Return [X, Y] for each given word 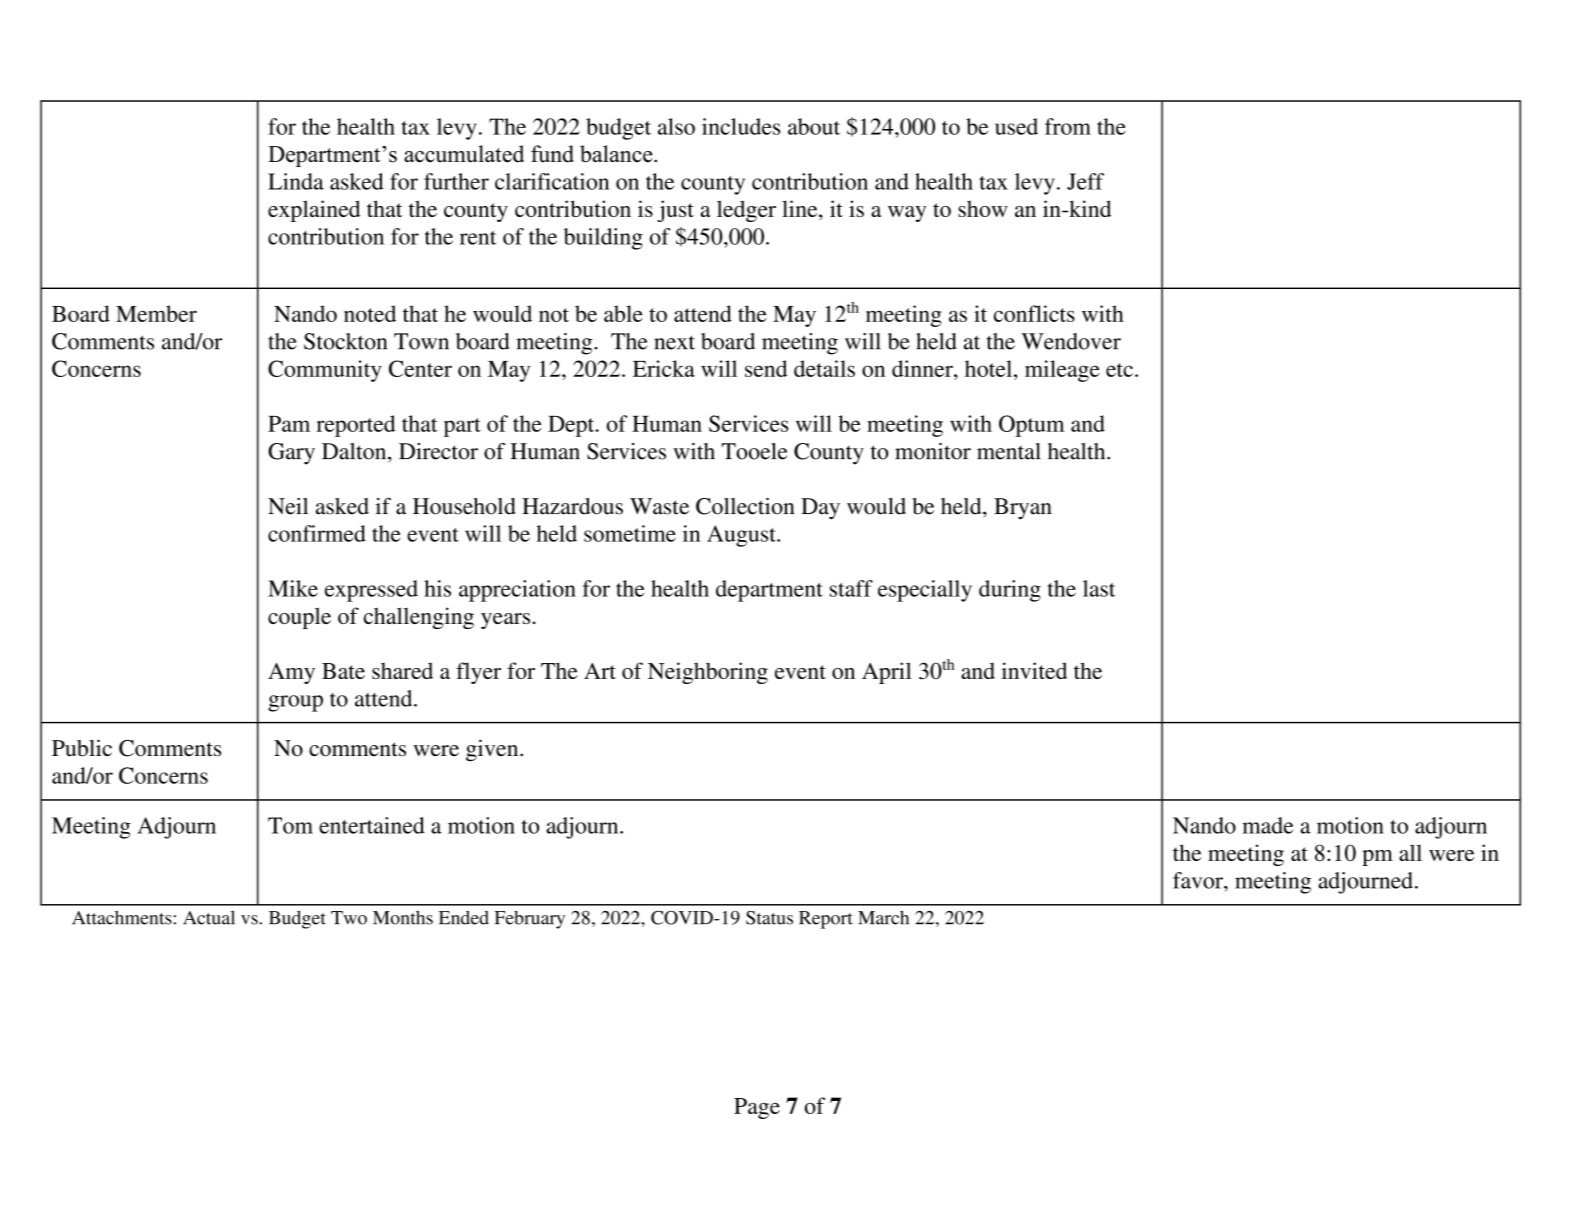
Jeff [1085, 181]
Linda [296, 181]
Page [757, 1108]
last [1099, 588]
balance [617, 154]
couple [299, 618]
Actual [209, 917]
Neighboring [708, 673]
